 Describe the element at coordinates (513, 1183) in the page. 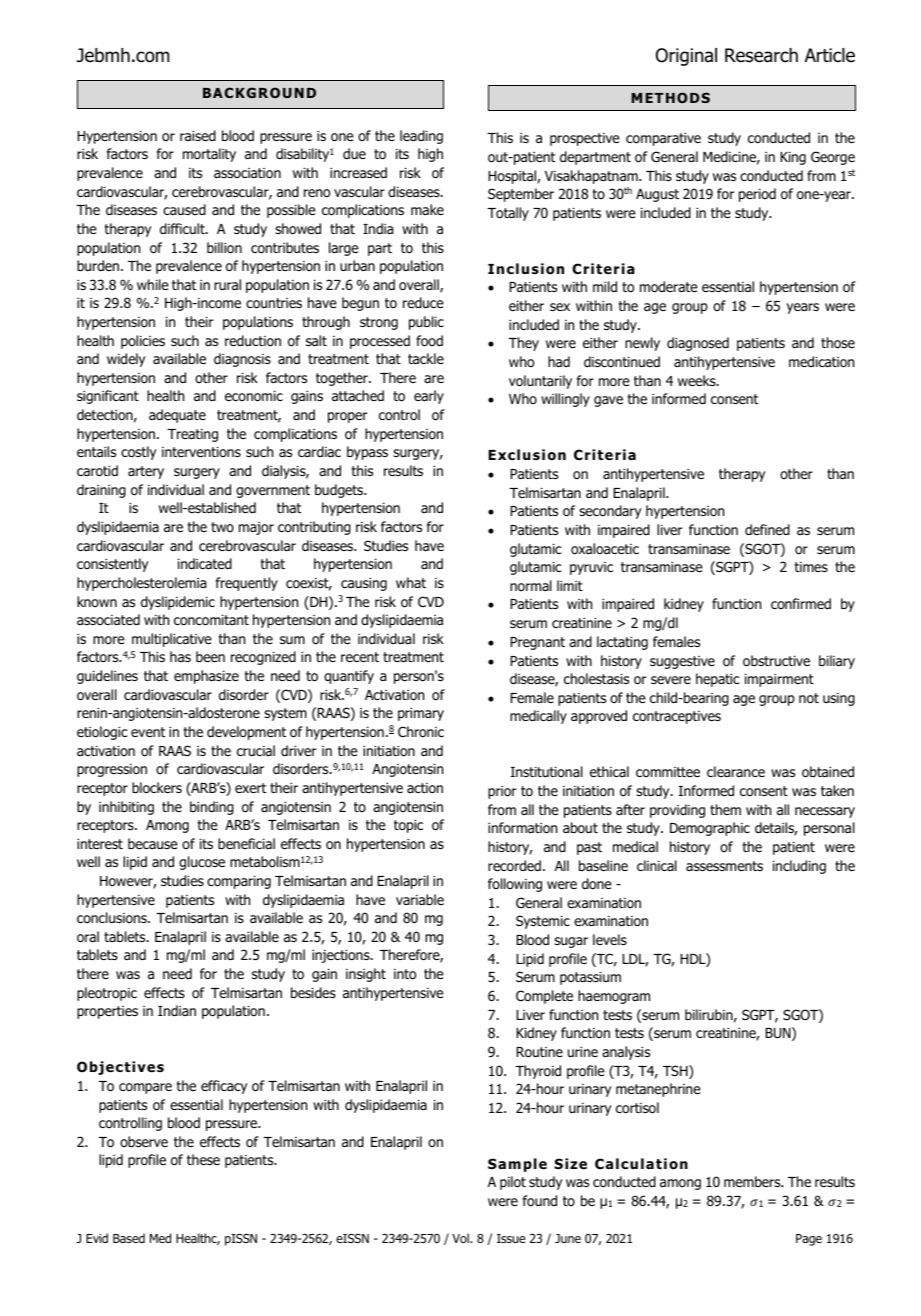

I see `pilot` at that location.
